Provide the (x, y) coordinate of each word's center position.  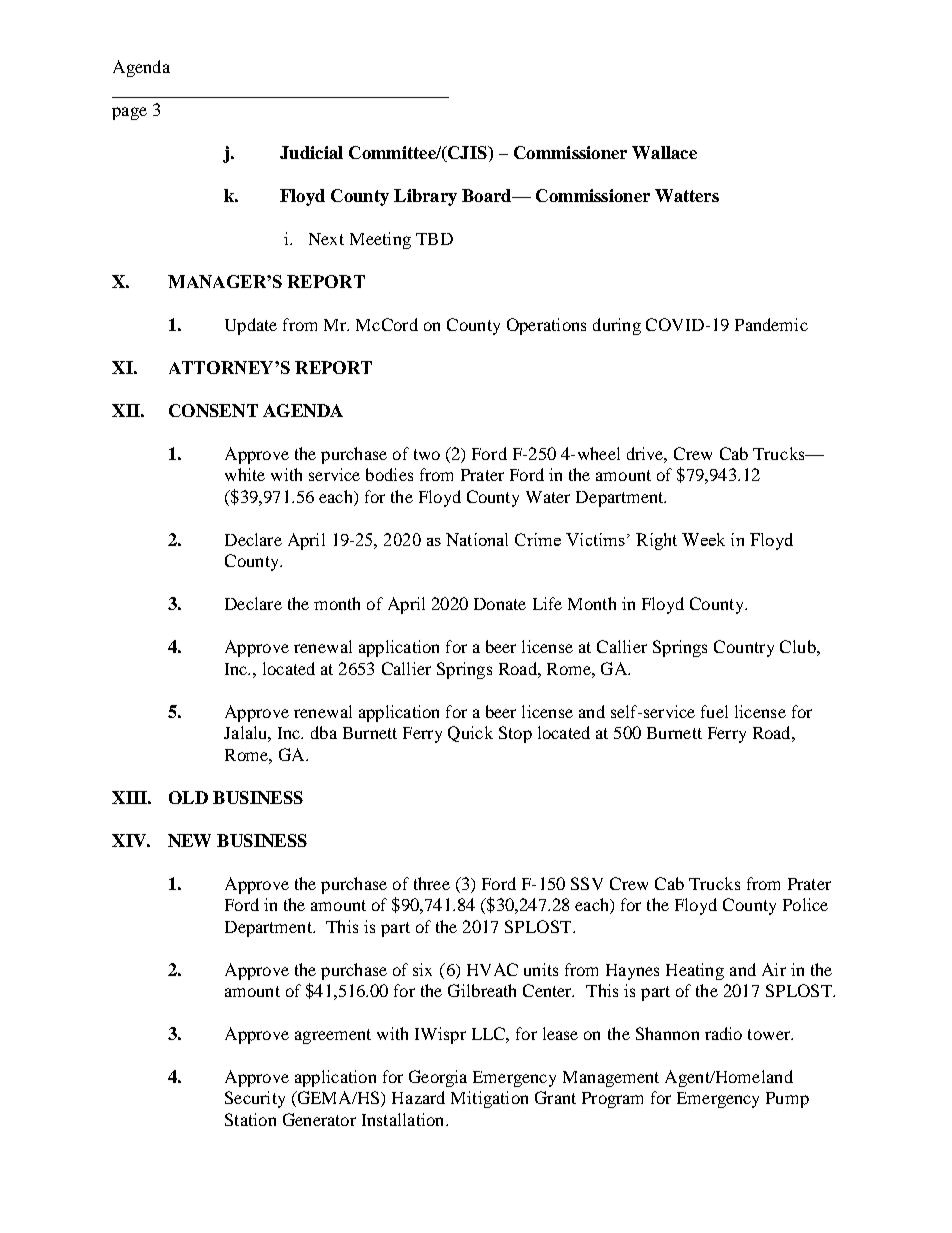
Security (255, 1099)
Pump (787, 1100)
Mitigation (489, 1099)
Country (744, 648)
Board (488, 195)
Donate (500, 604)
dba (324, 732)
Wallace (664, 152)
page (129, 113)
